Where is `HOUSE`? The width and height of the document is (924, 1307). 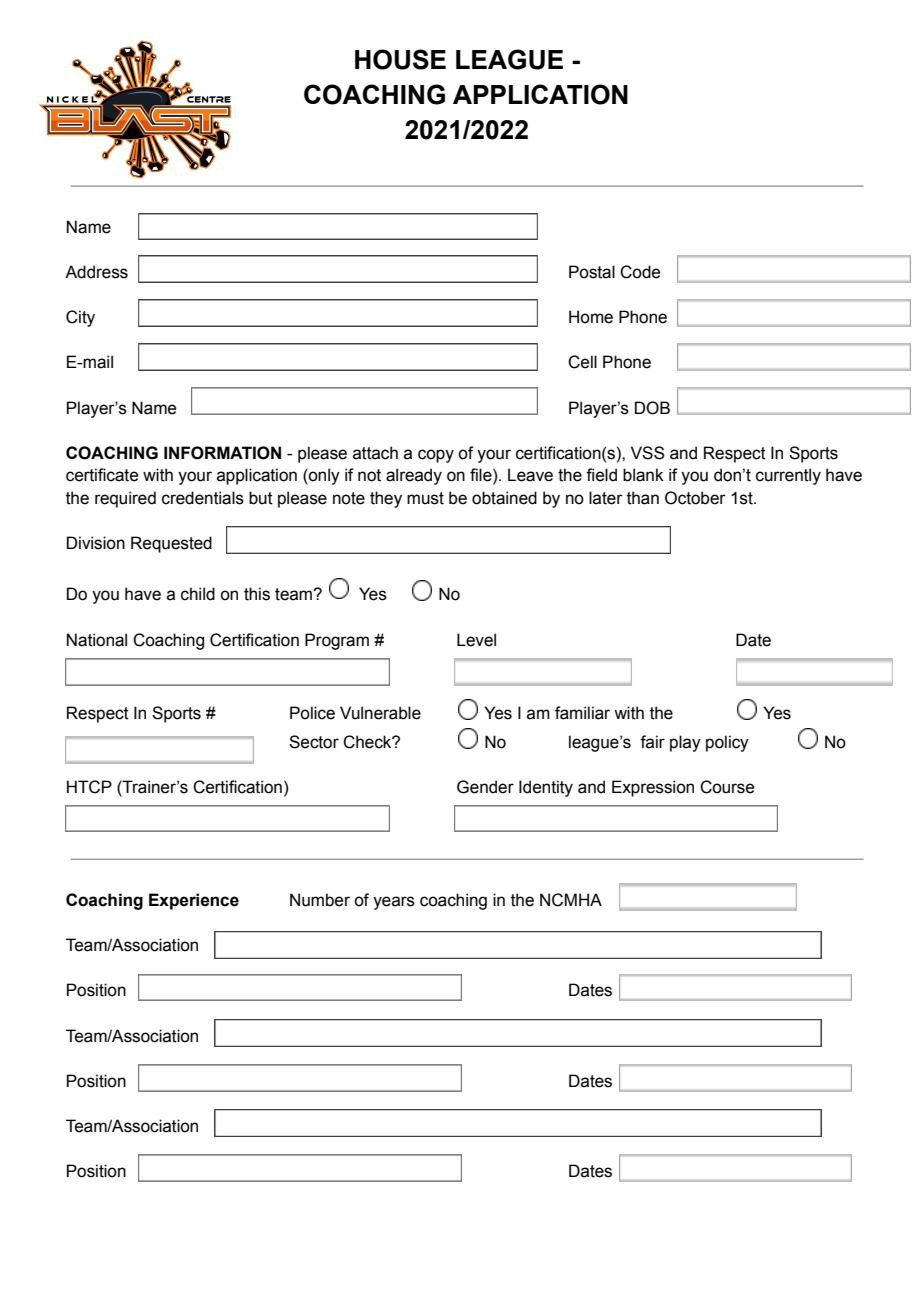
HOUSE is located at coordinates (400, 59).
